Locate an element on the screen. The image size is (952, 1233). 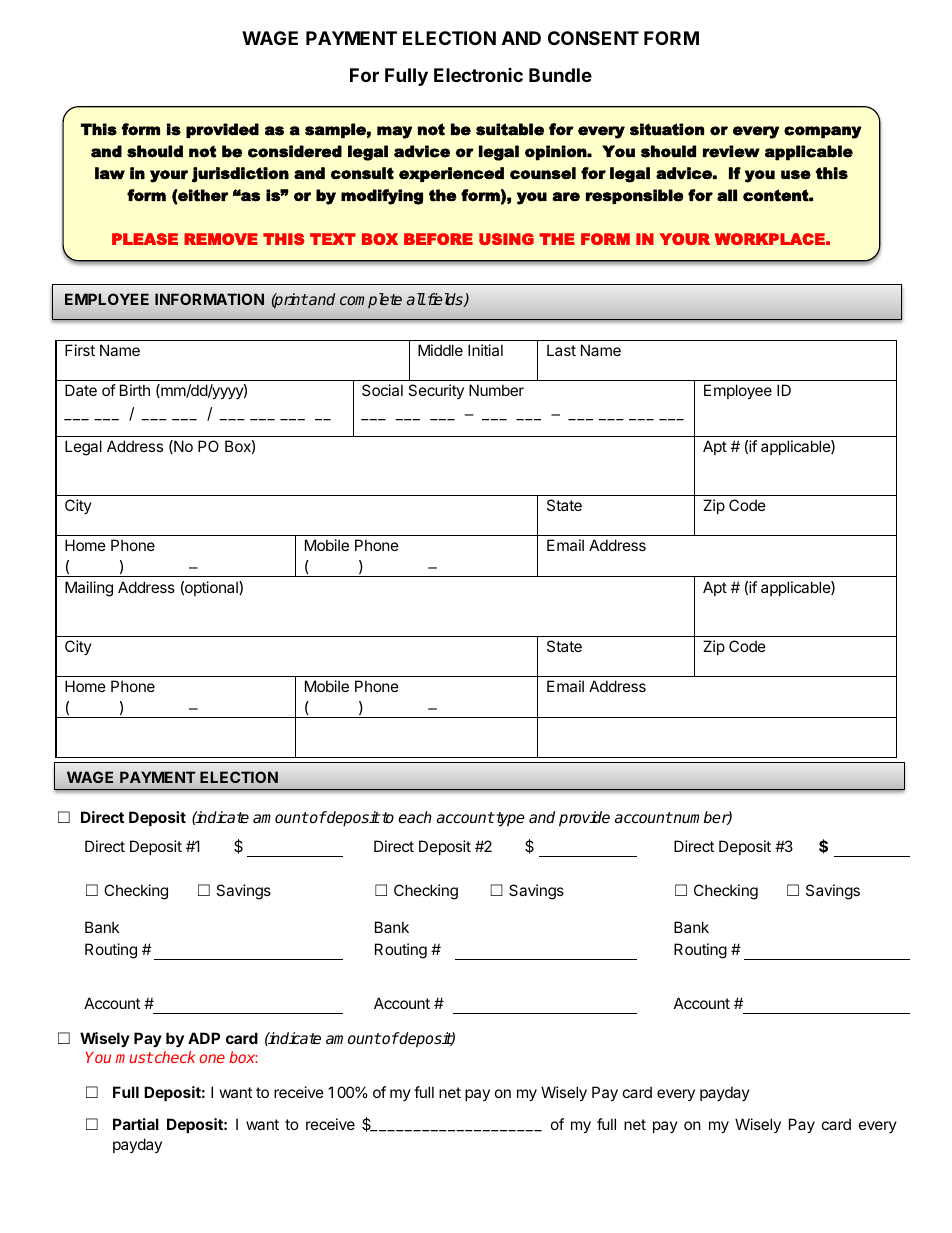
Mailing is located at coordinates (89, 589).
